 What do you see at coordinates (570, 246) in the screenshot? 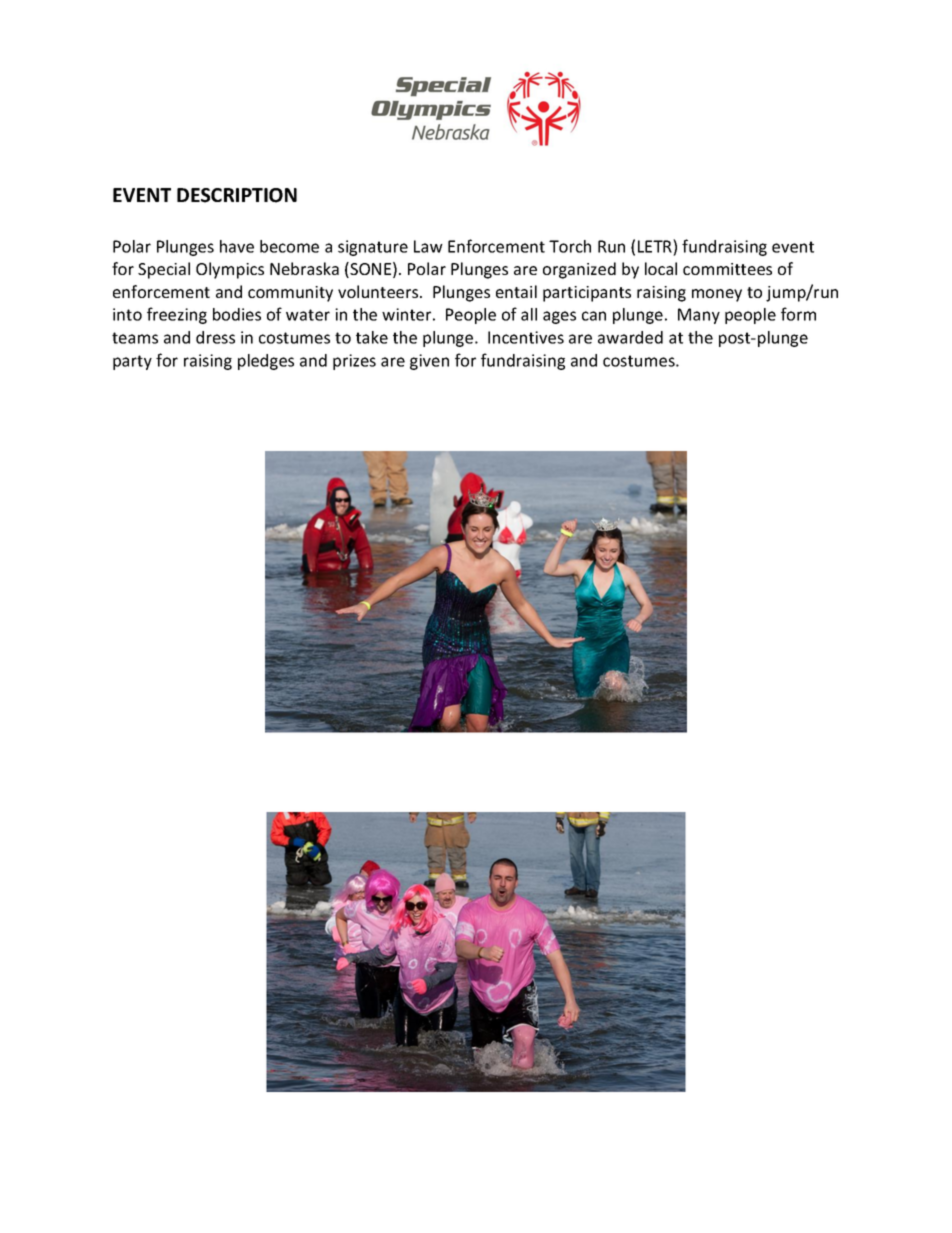
I see `Torch` at bounding box center [570, 246].
